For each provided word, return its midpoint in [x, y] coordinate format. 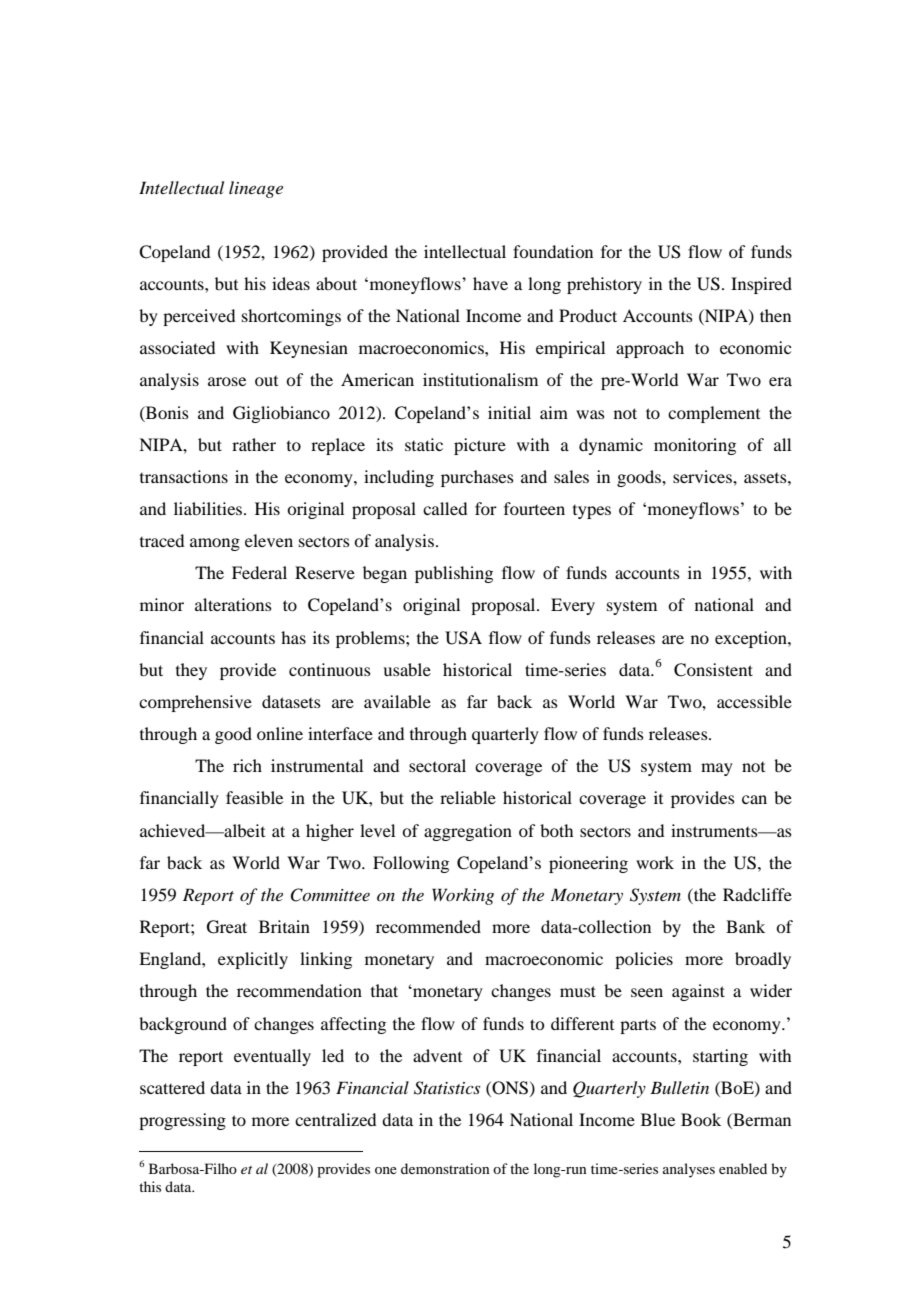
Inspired [761, 285]
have [490, 283]
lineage [256, 189]
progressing [182, 1121]
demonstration [445, 1168]
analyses [689, 1170]
